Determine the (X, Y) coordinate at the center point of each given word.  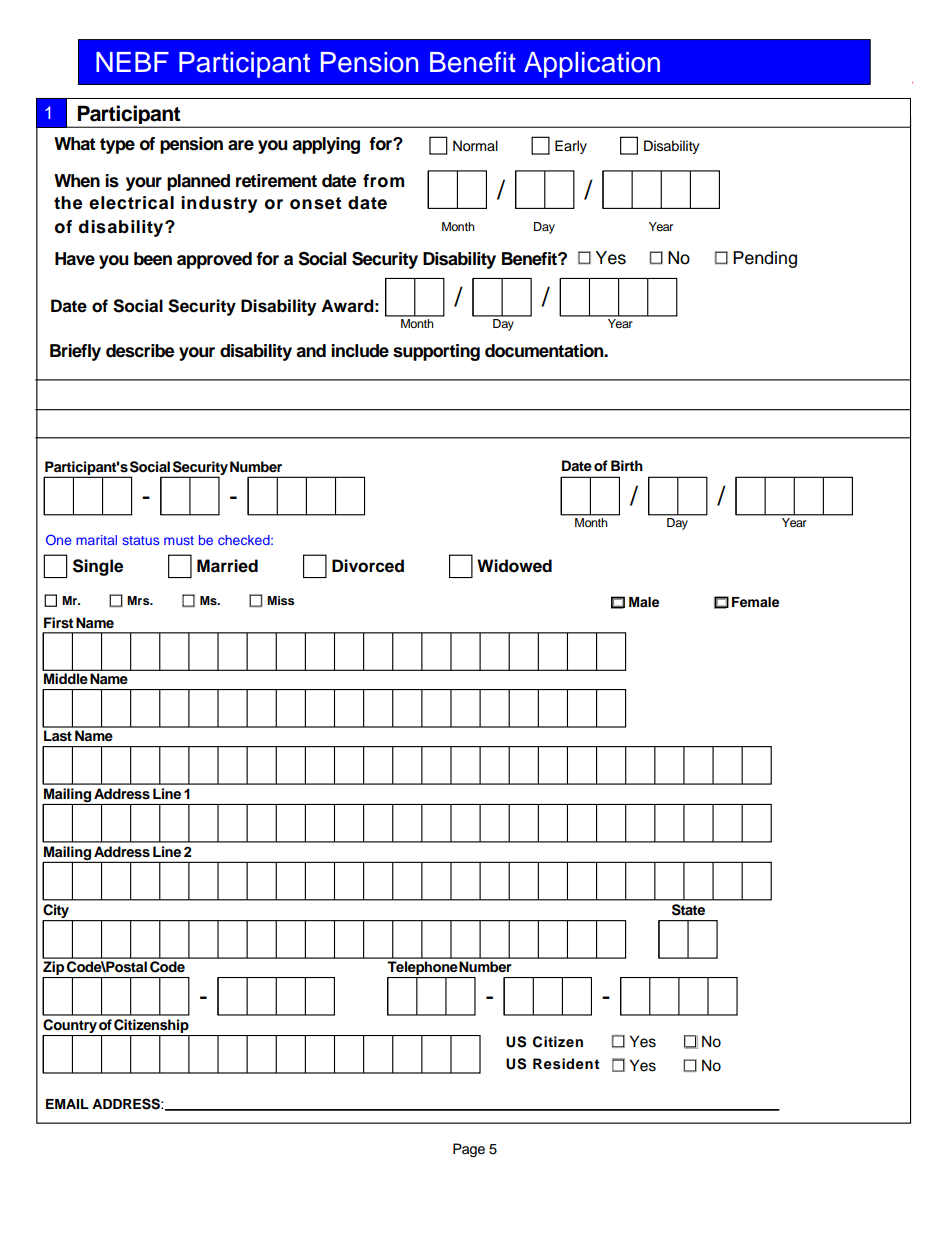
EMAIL (67, 1104)
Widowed (514, 566)
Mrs (139, 600)
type (117, 146)
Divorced (368, 566)
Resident (566, 1064)
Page (469, 1150)
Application (592, 65)
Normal (475, 146)
